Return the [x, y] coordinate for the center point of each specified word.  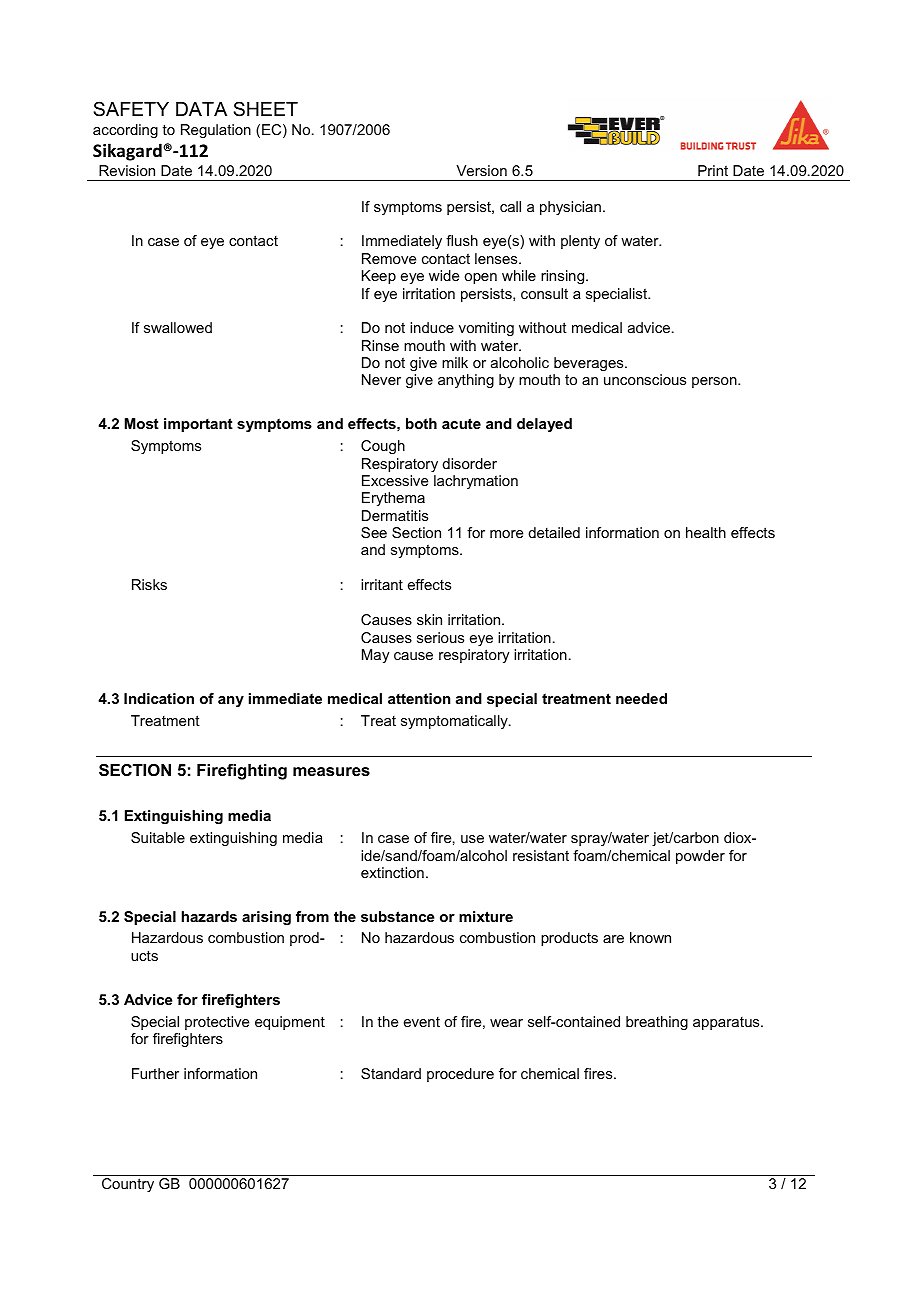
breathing [657, 1023]
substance [398, 916]
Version [481, 170]
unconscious [645, 379]
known [650, 937]
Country [128, 1185]
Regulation [216, 131]
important [198, 425]
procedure [460, 1075]
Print [713, 170]
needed [641, 698]
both [421, 423]
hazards [209, 916]
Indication [159, 698]
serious [440, 637]
